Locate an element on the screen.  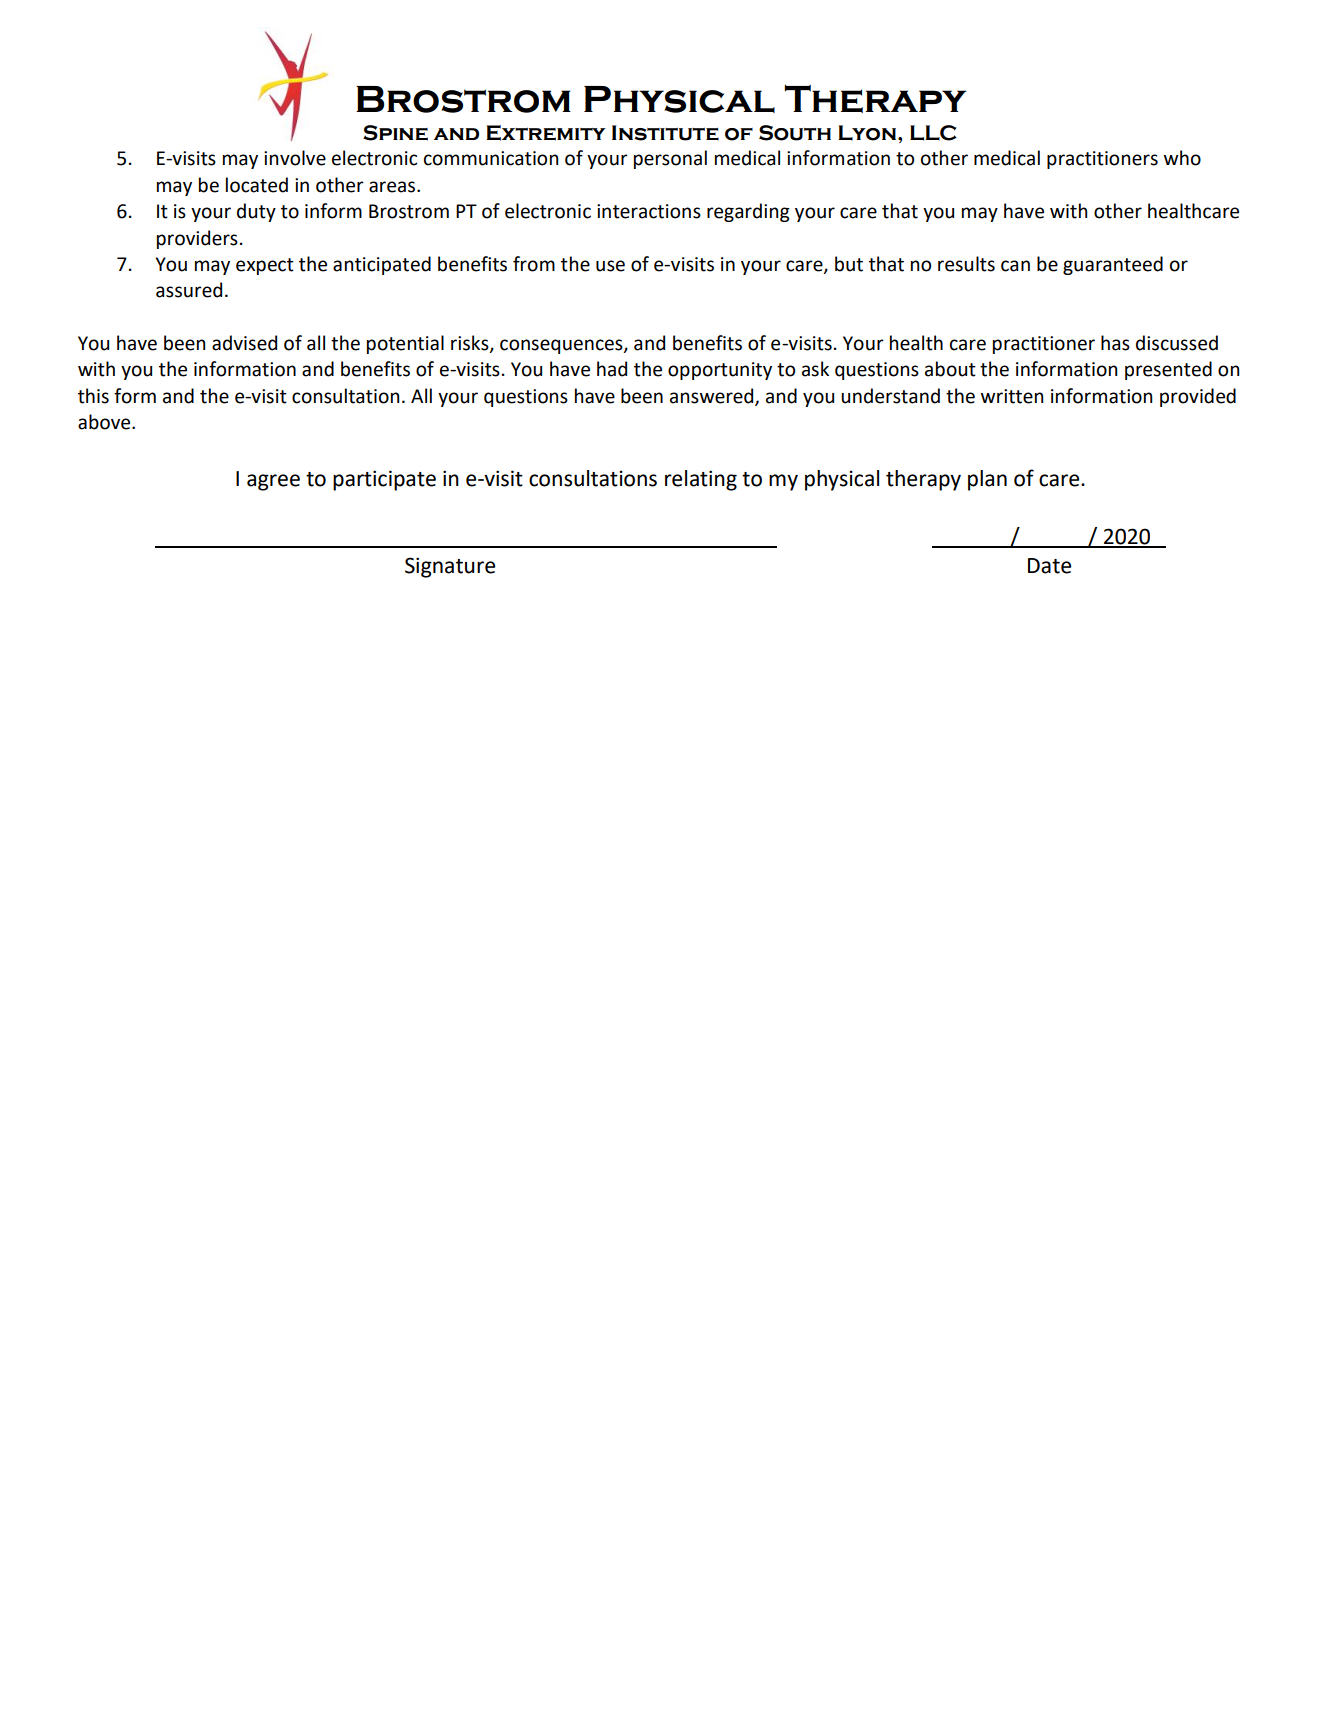
advised is located at coordinates (244, 343).
